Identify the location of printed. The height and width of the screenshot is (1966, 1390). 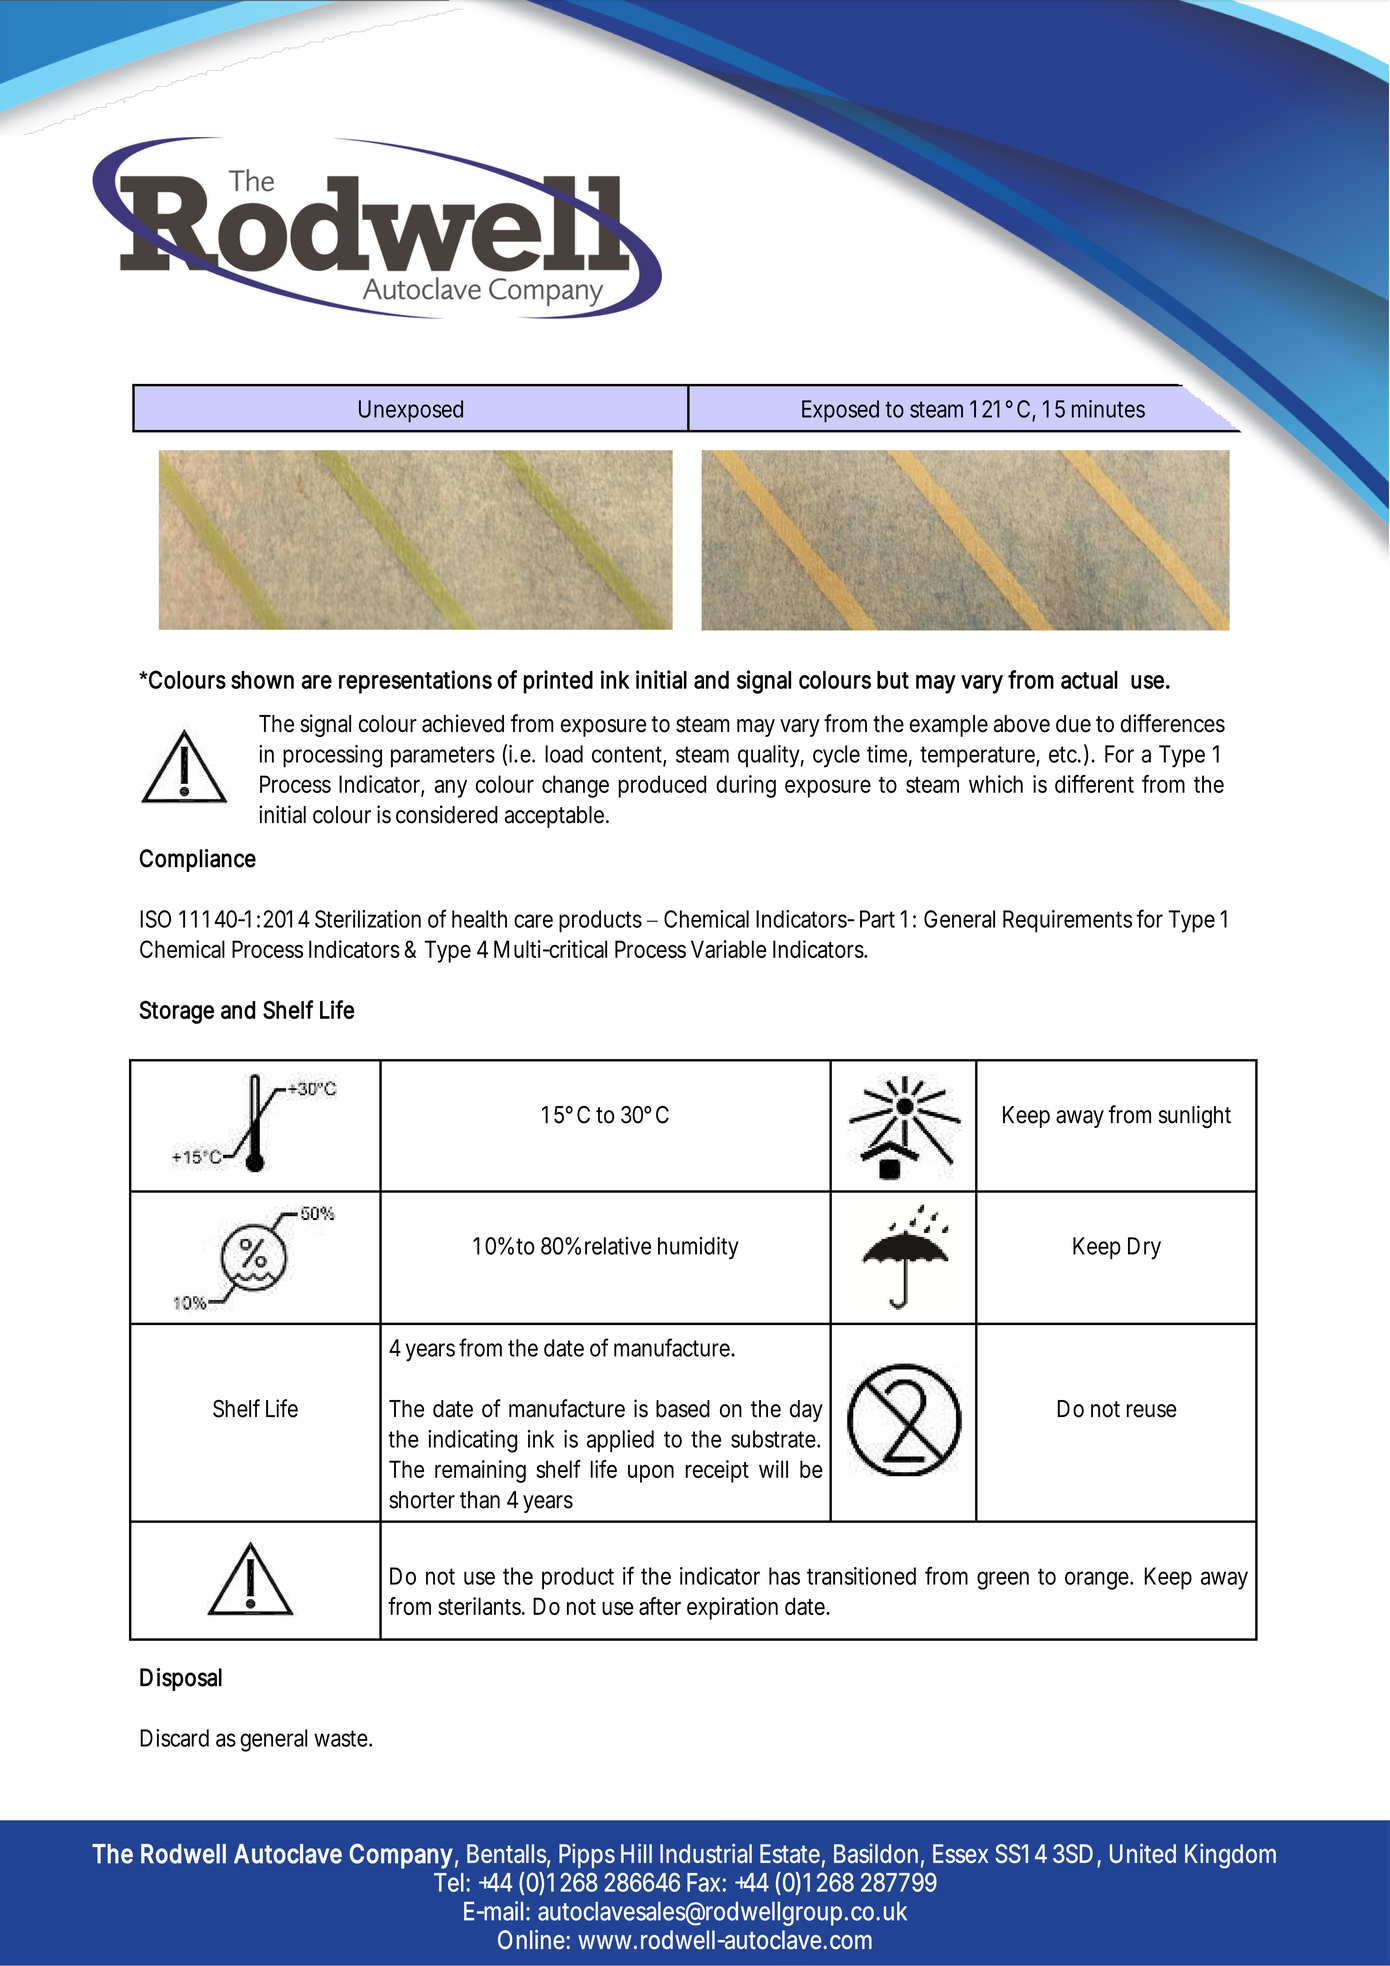
(558, 682).
